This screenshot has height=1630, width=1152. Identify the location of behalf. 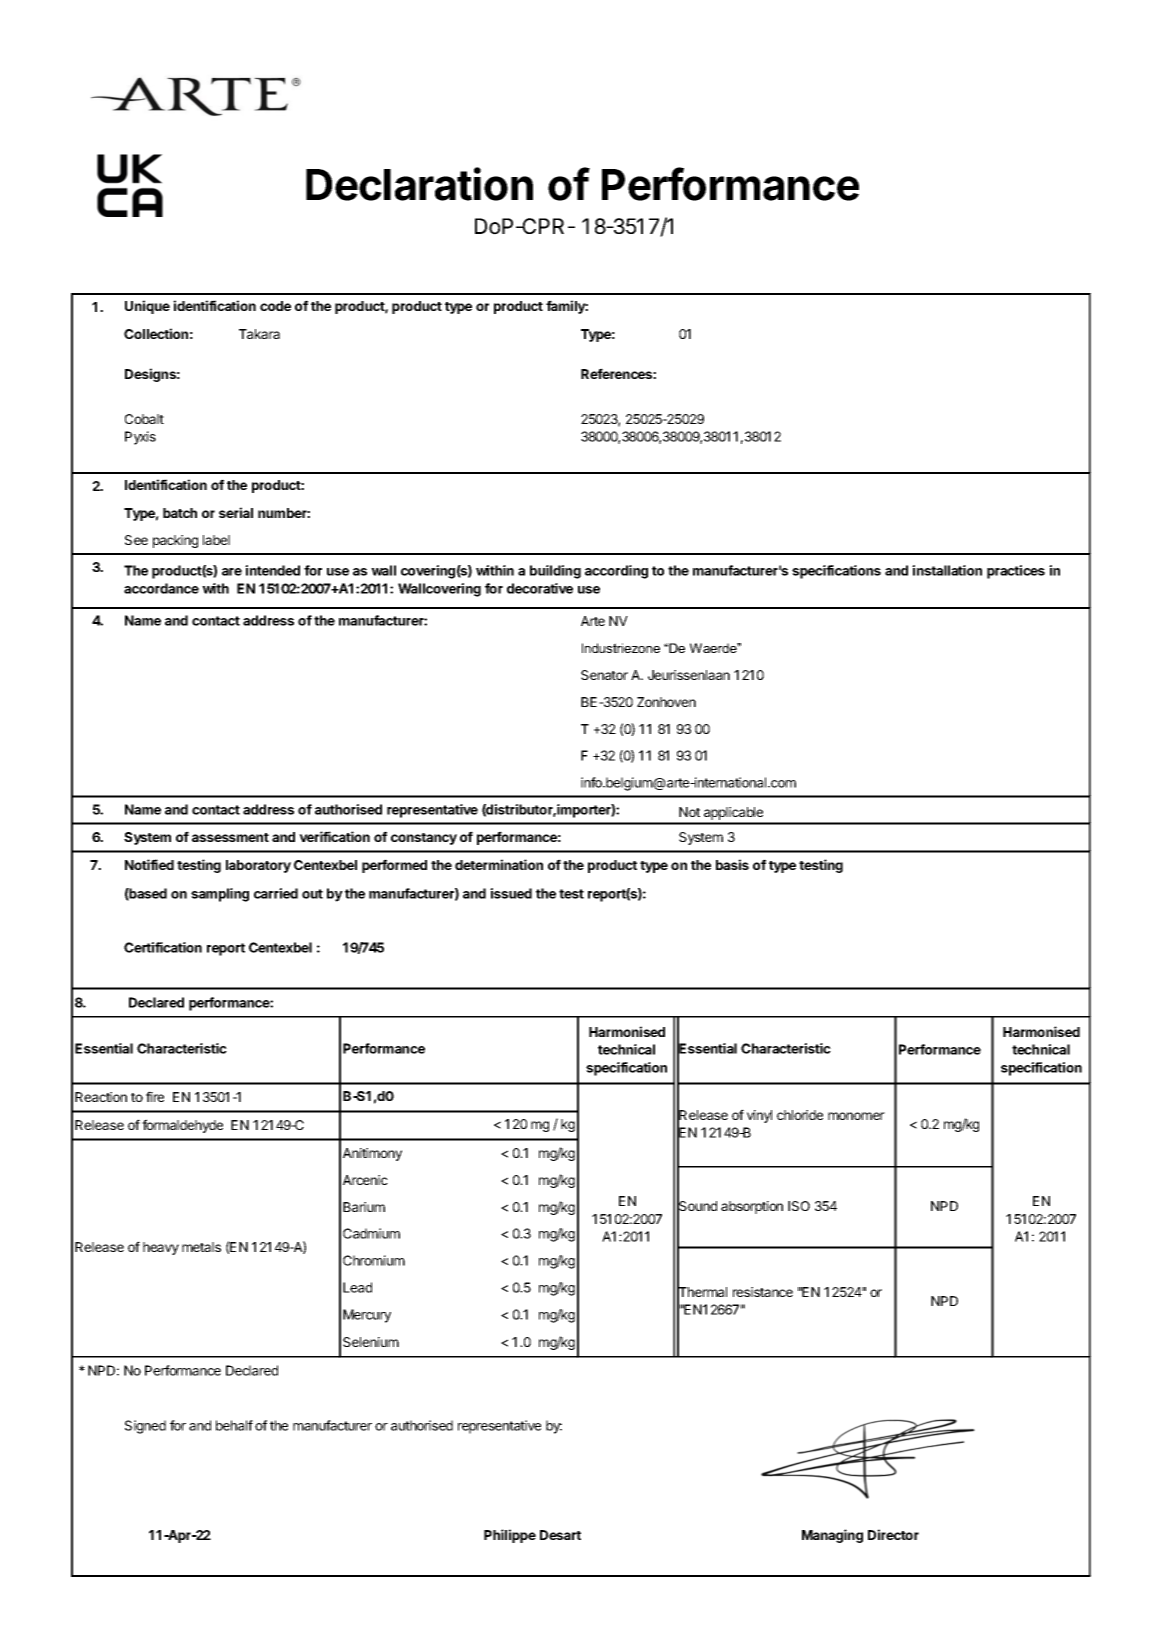
(234, 1425).
